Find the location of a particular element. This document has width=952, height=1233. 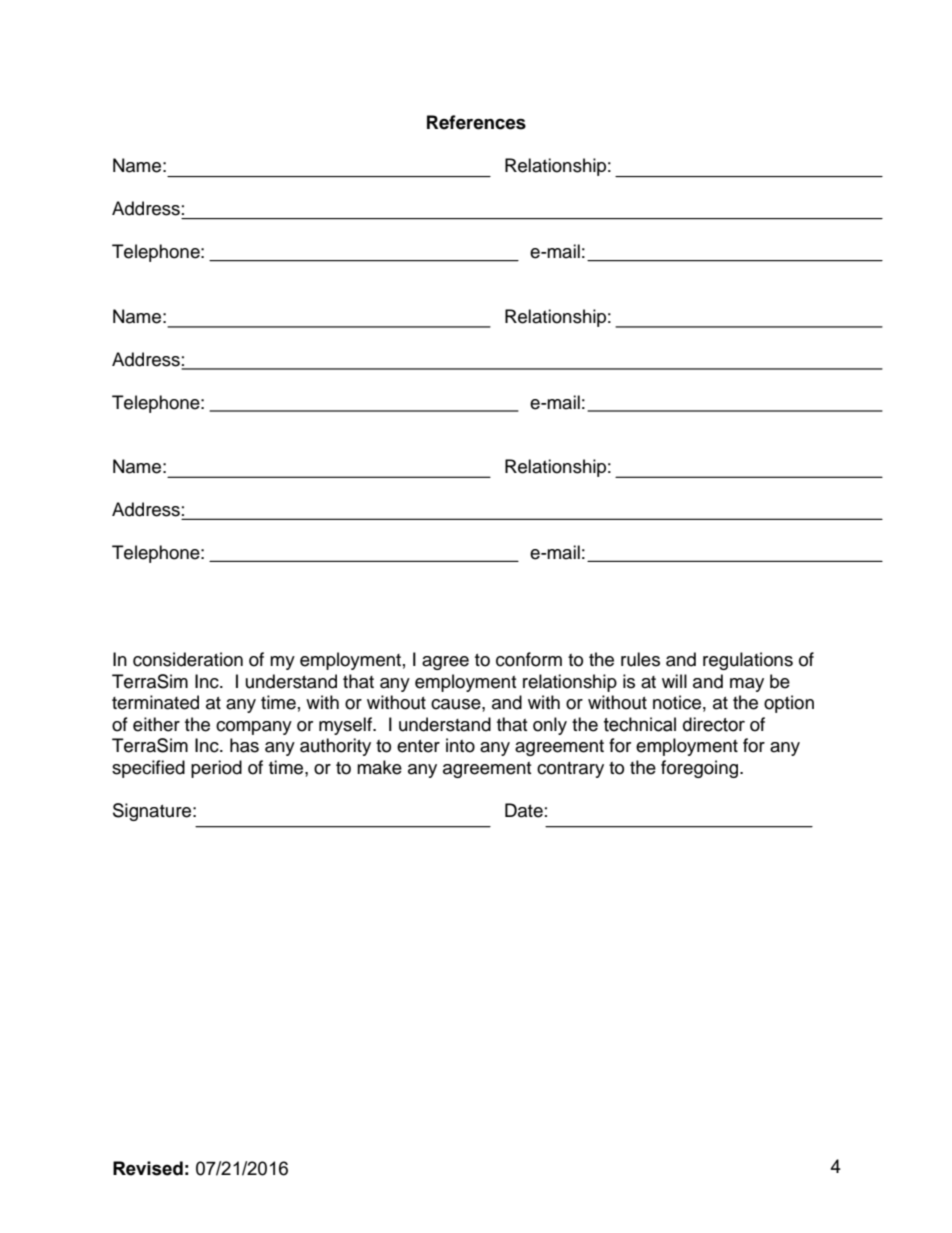

into is located at coordinates (460, 745).
